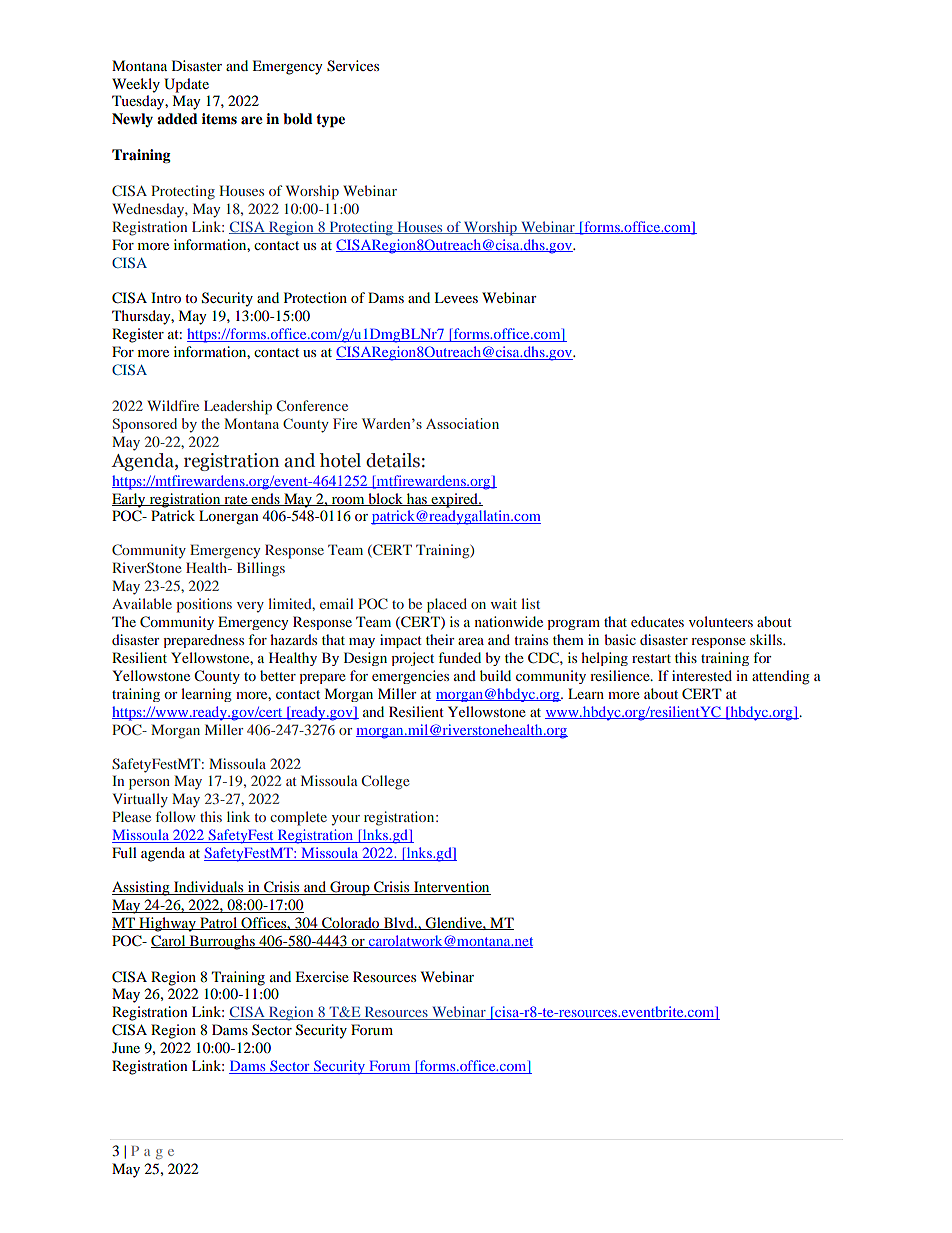 This page has width=952, height=1233. I want to click on Association, so click(462, 423).
